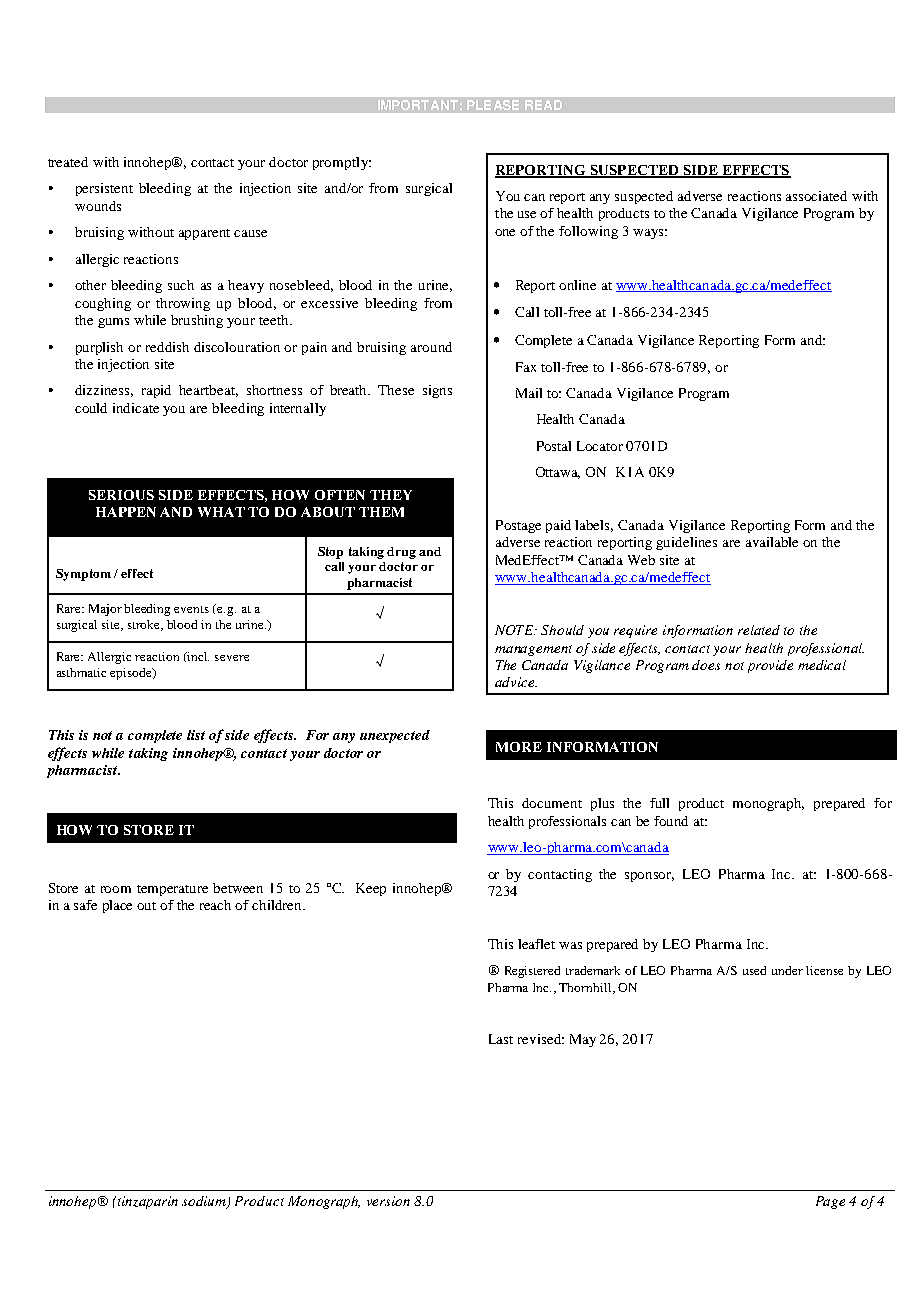  What do you see at coordinates (816, 196) in the document?
I see `associated` at bounding box center [816, 196].
